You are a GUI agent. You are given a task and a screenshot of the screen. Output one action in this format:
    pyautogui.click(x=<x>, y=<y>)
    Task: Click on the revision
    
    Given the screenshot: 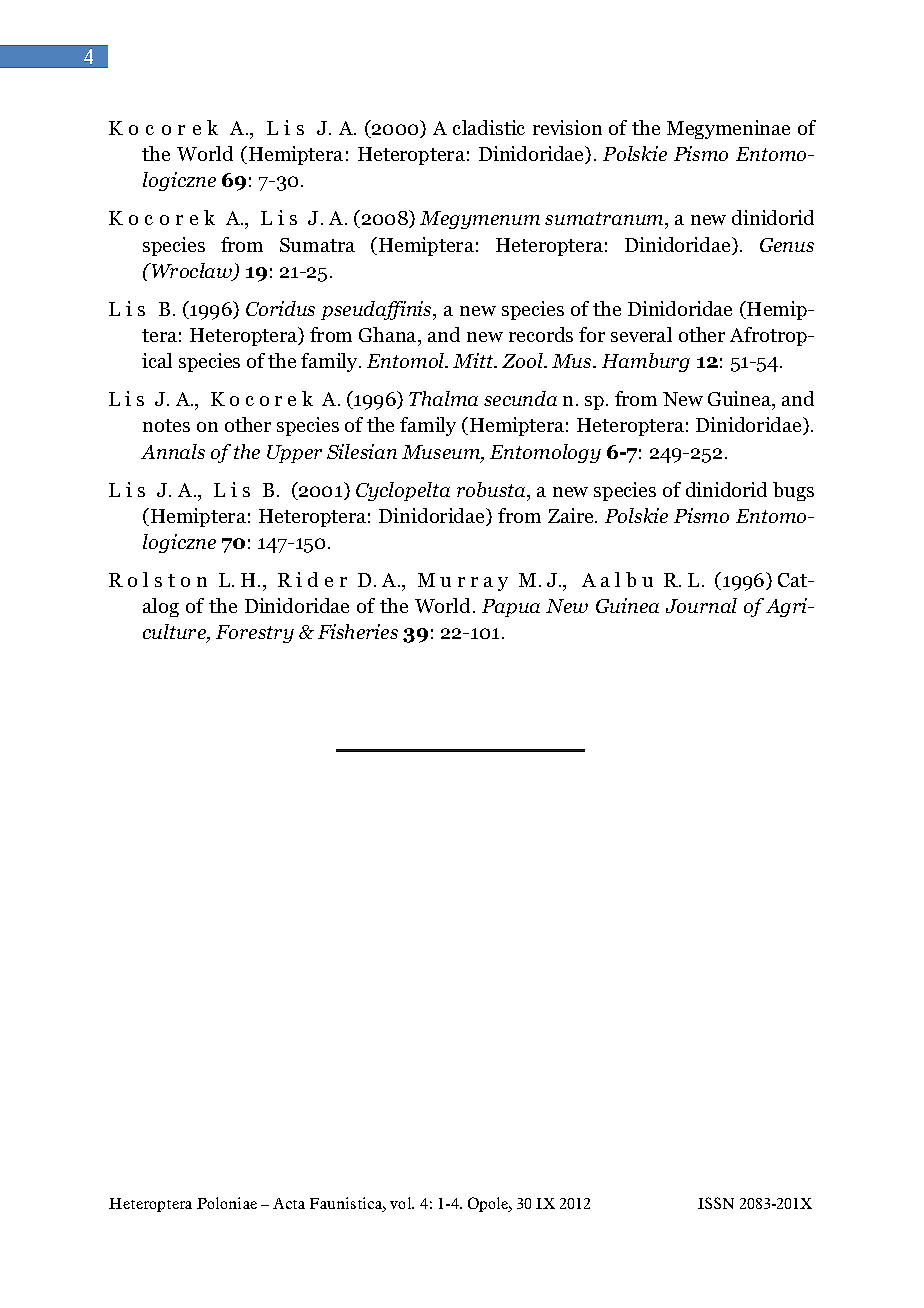 What is the action you would take?
    pyautogui.click(x=567, y=127)
